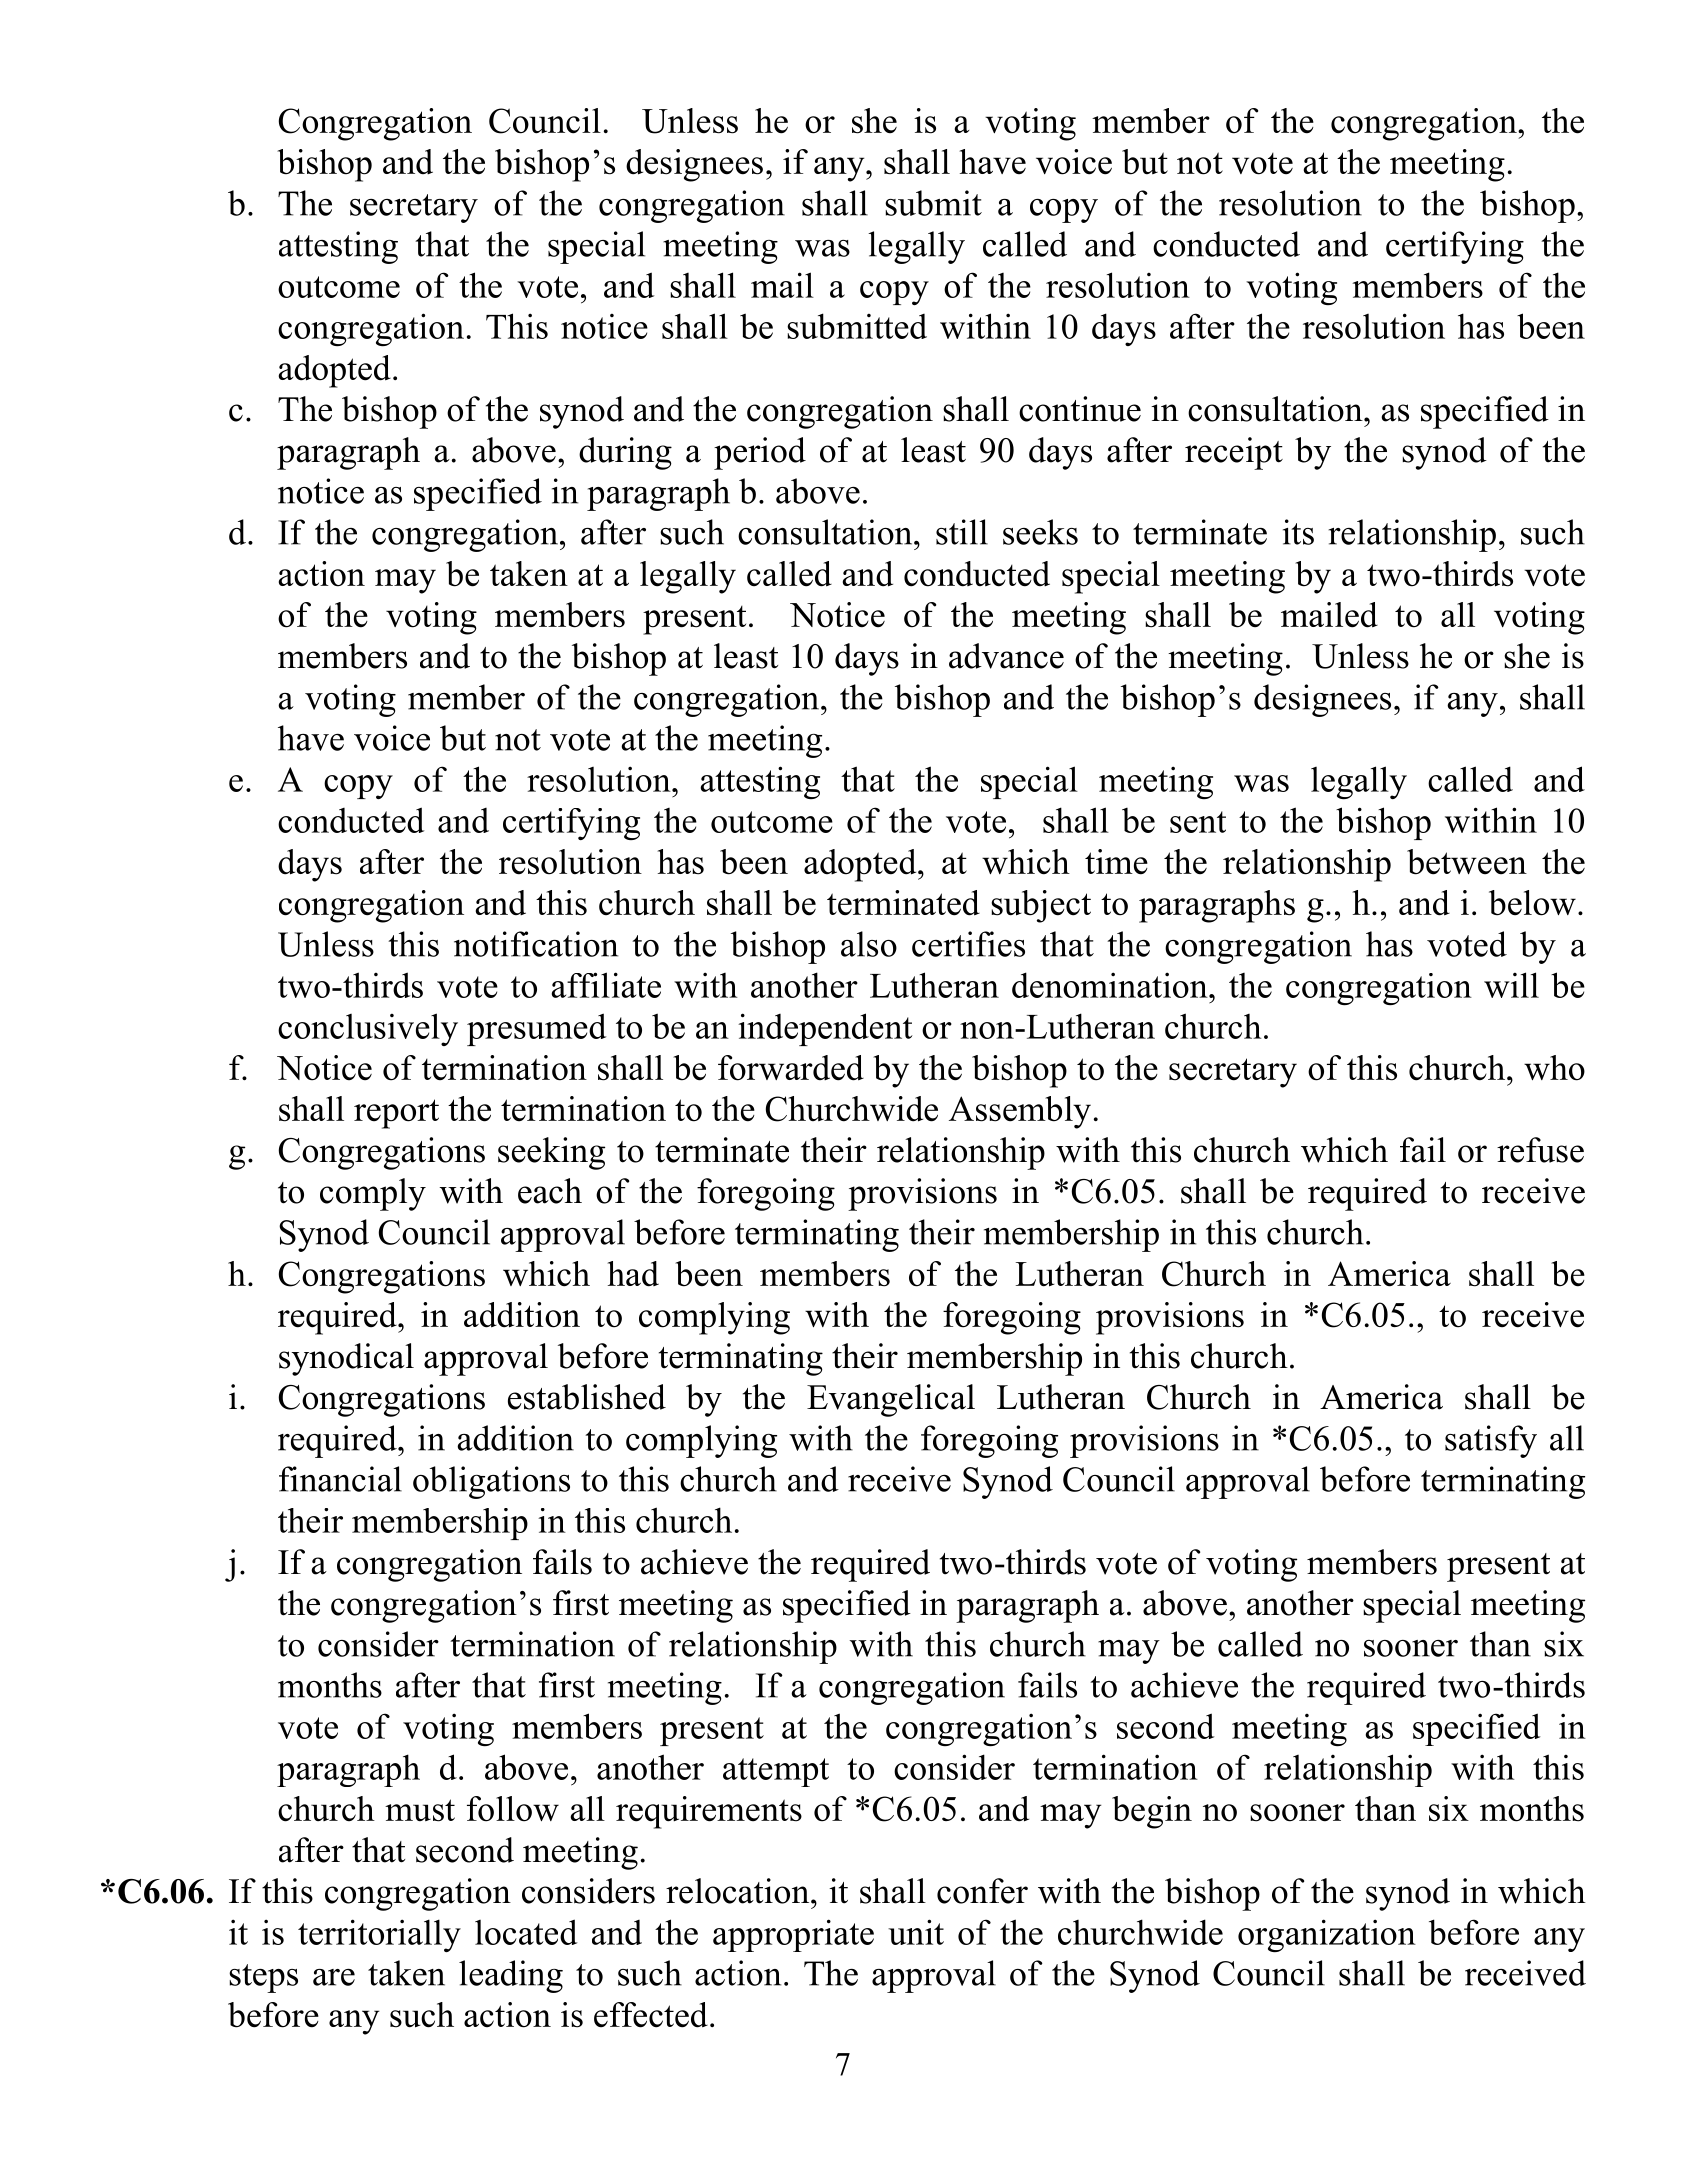 The width and height of the document is (1685, 2181). I want to click on Evangelical, so click(891, 1400).
